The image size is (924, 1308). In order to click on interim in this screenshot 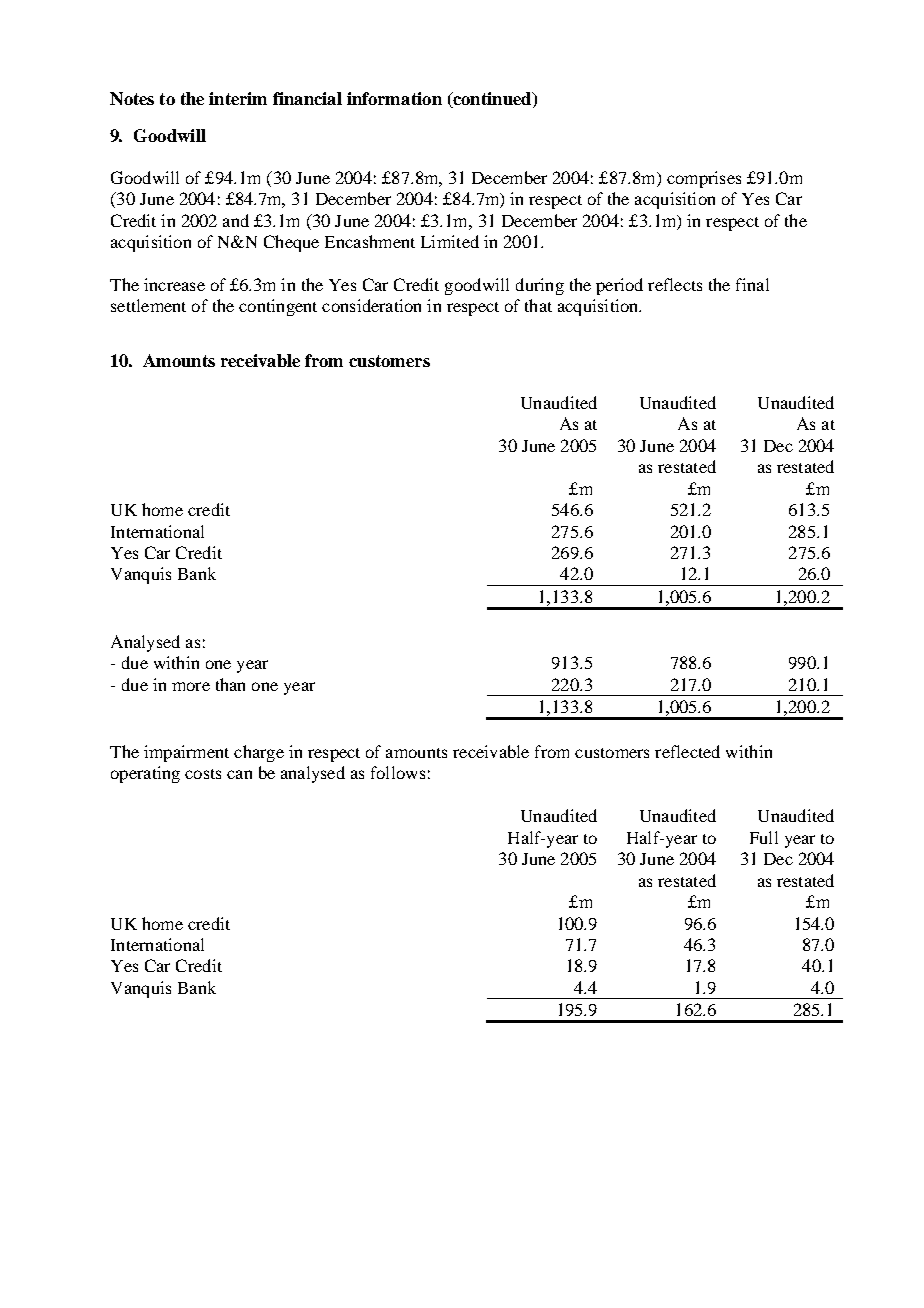, I will do `click(238, 98)`.
